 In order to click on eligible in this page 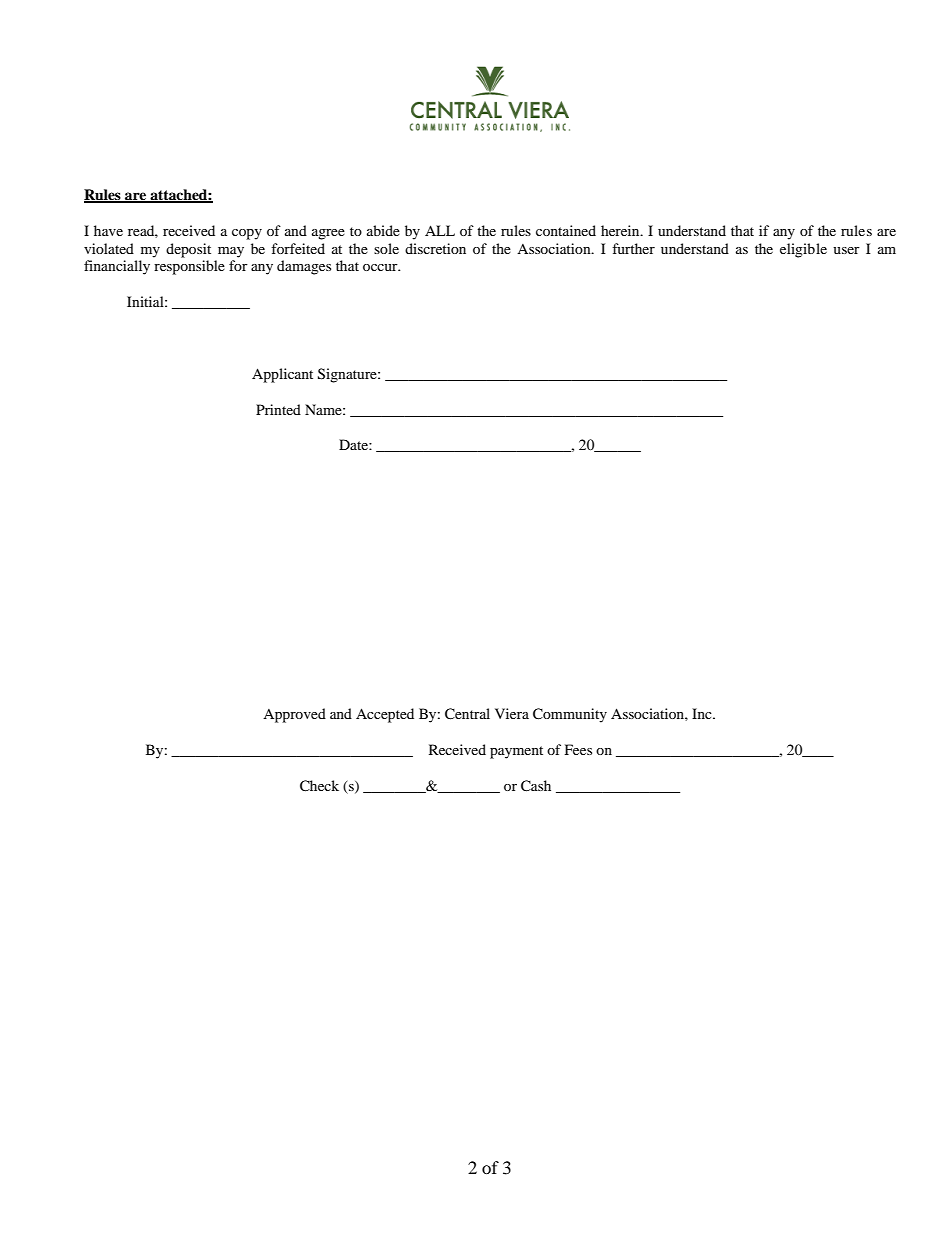, I will do `click(803, 250)`.
